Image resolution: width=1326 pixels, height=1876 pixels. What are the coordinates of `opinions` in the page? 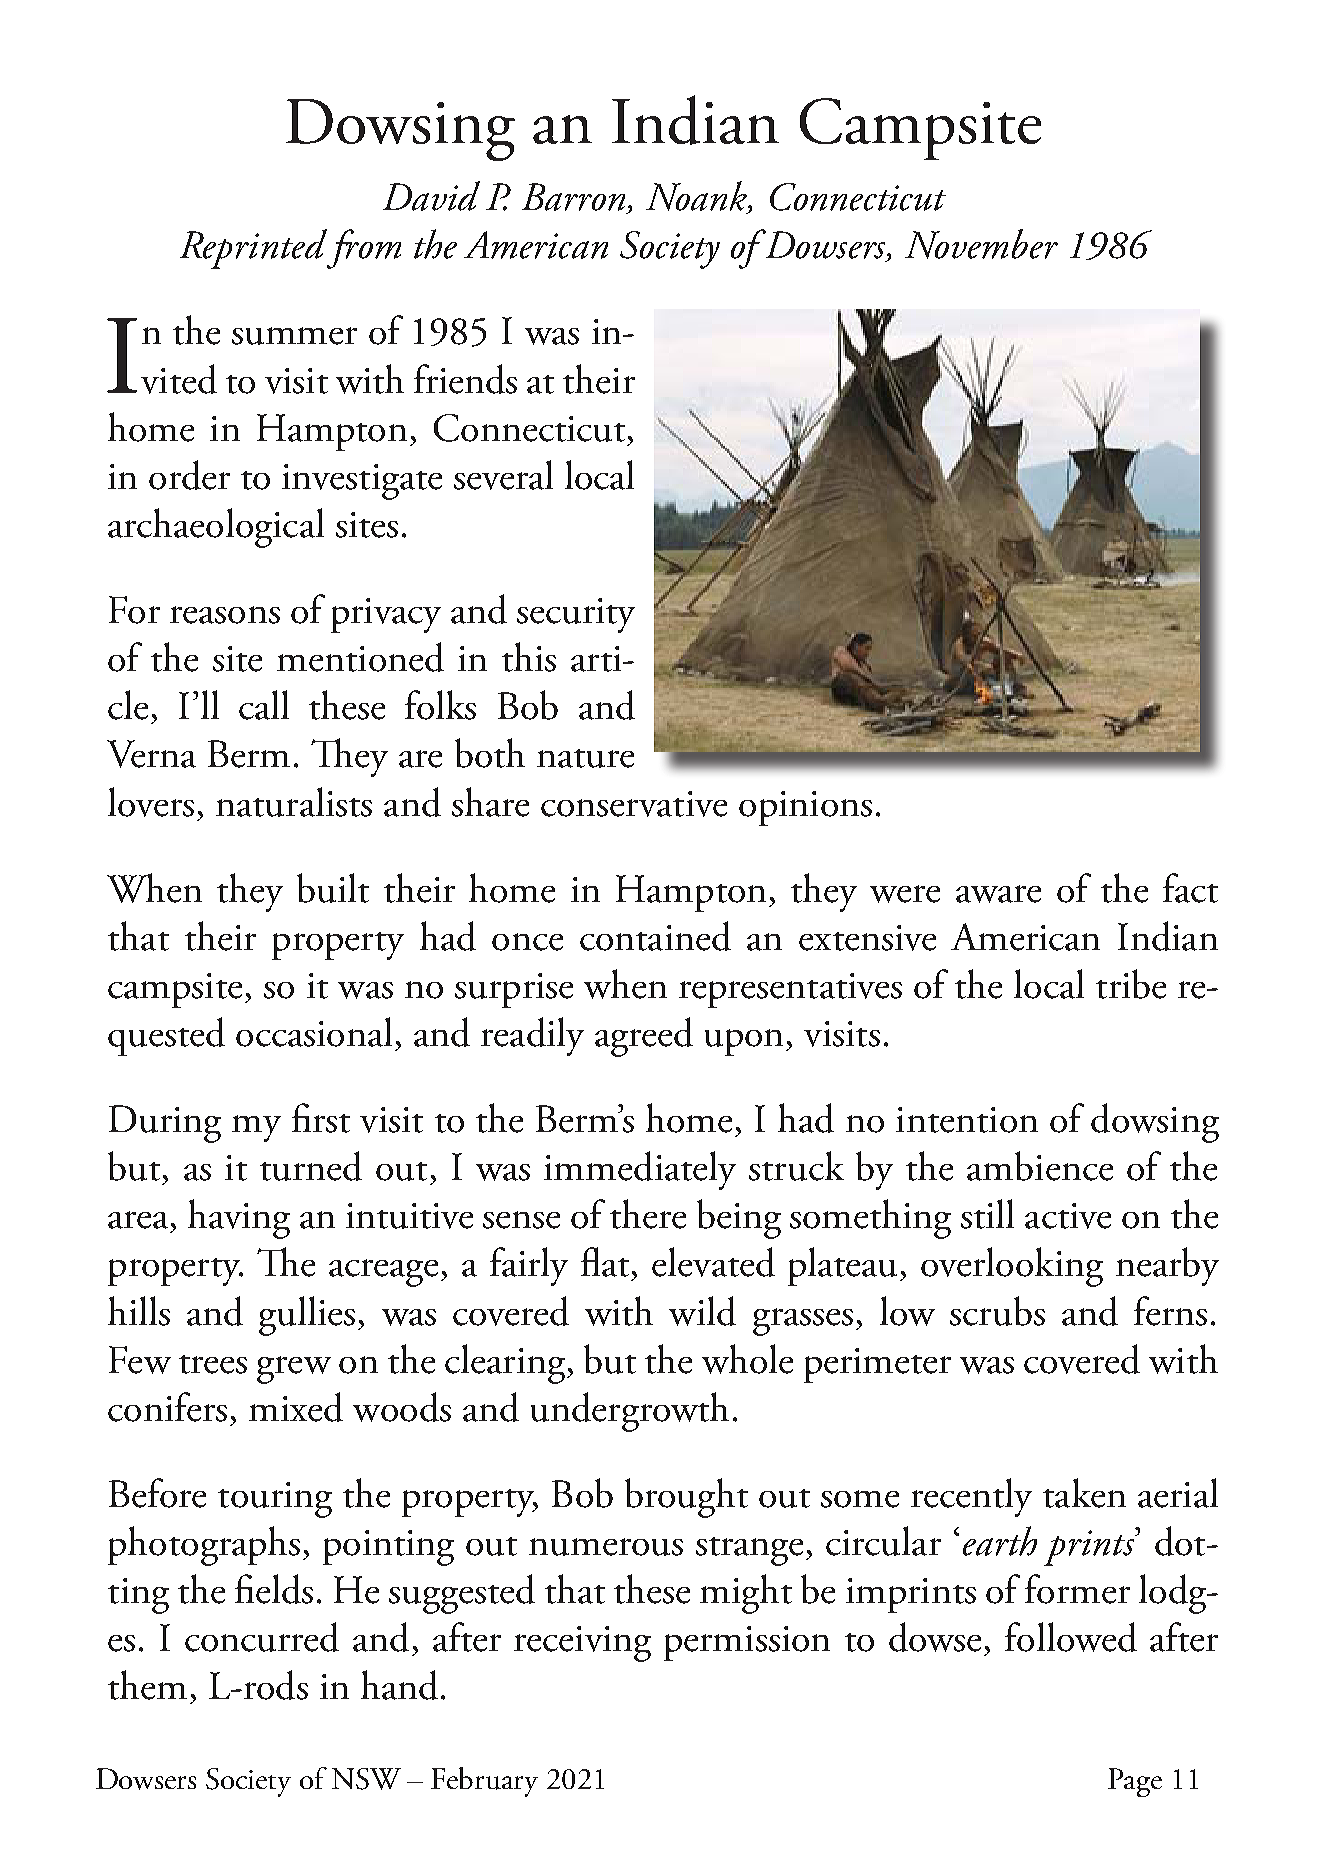 It's located at (805, 808).
